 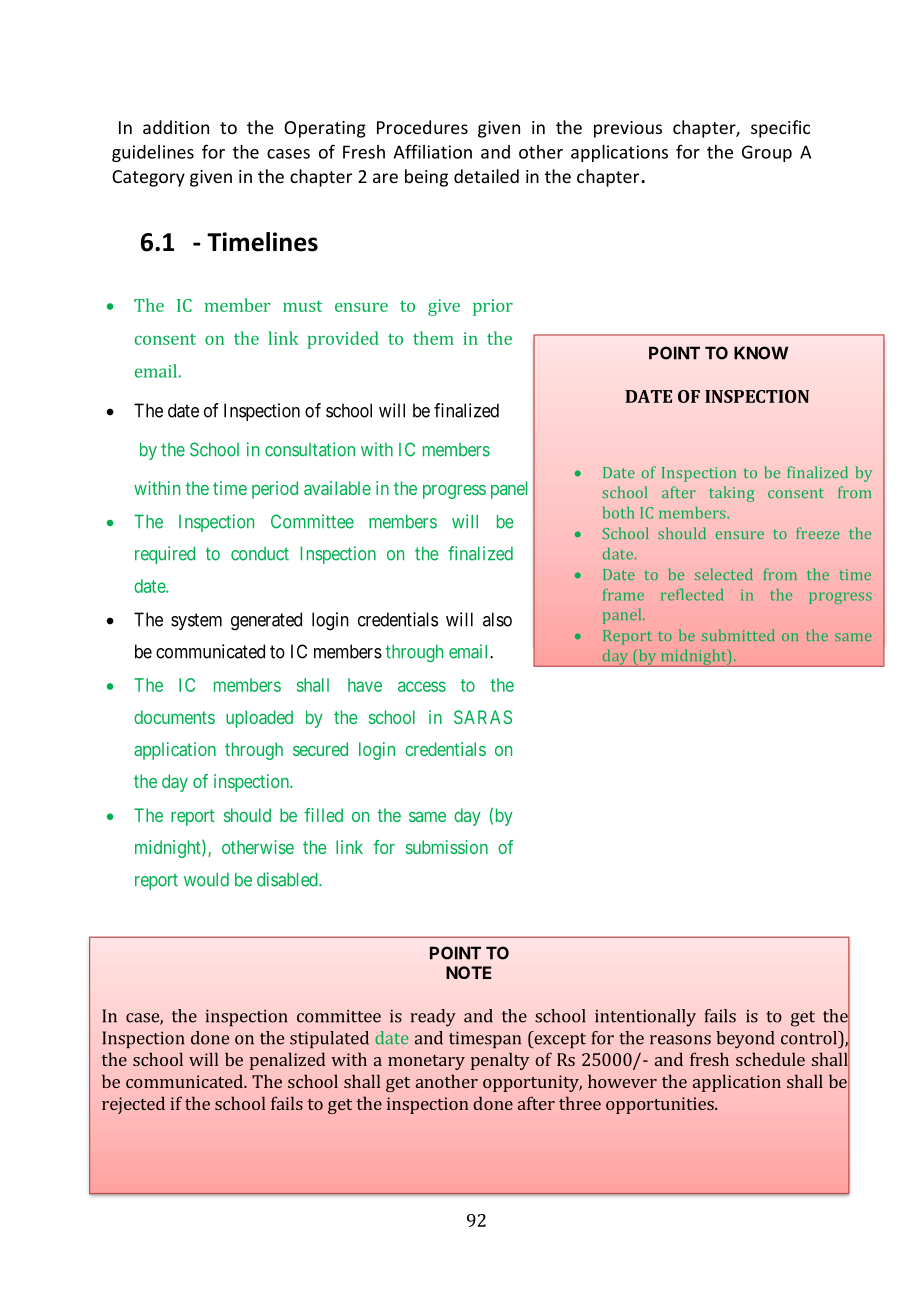 I want to click on schedule, so click(x=770, y=1059).
